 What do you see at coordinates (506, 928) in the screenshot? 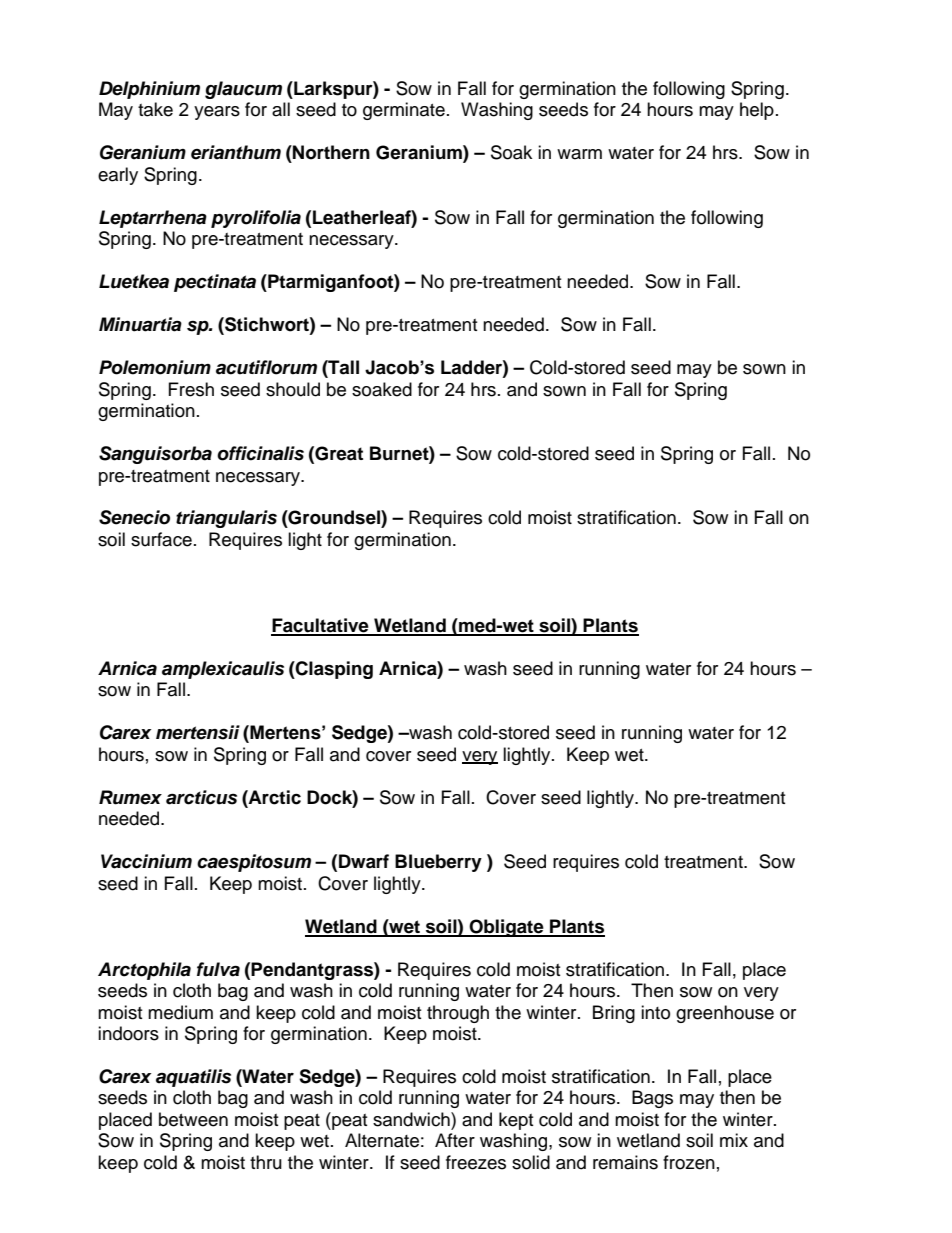
I see `Obligate` at bounding box center [506, 928].
